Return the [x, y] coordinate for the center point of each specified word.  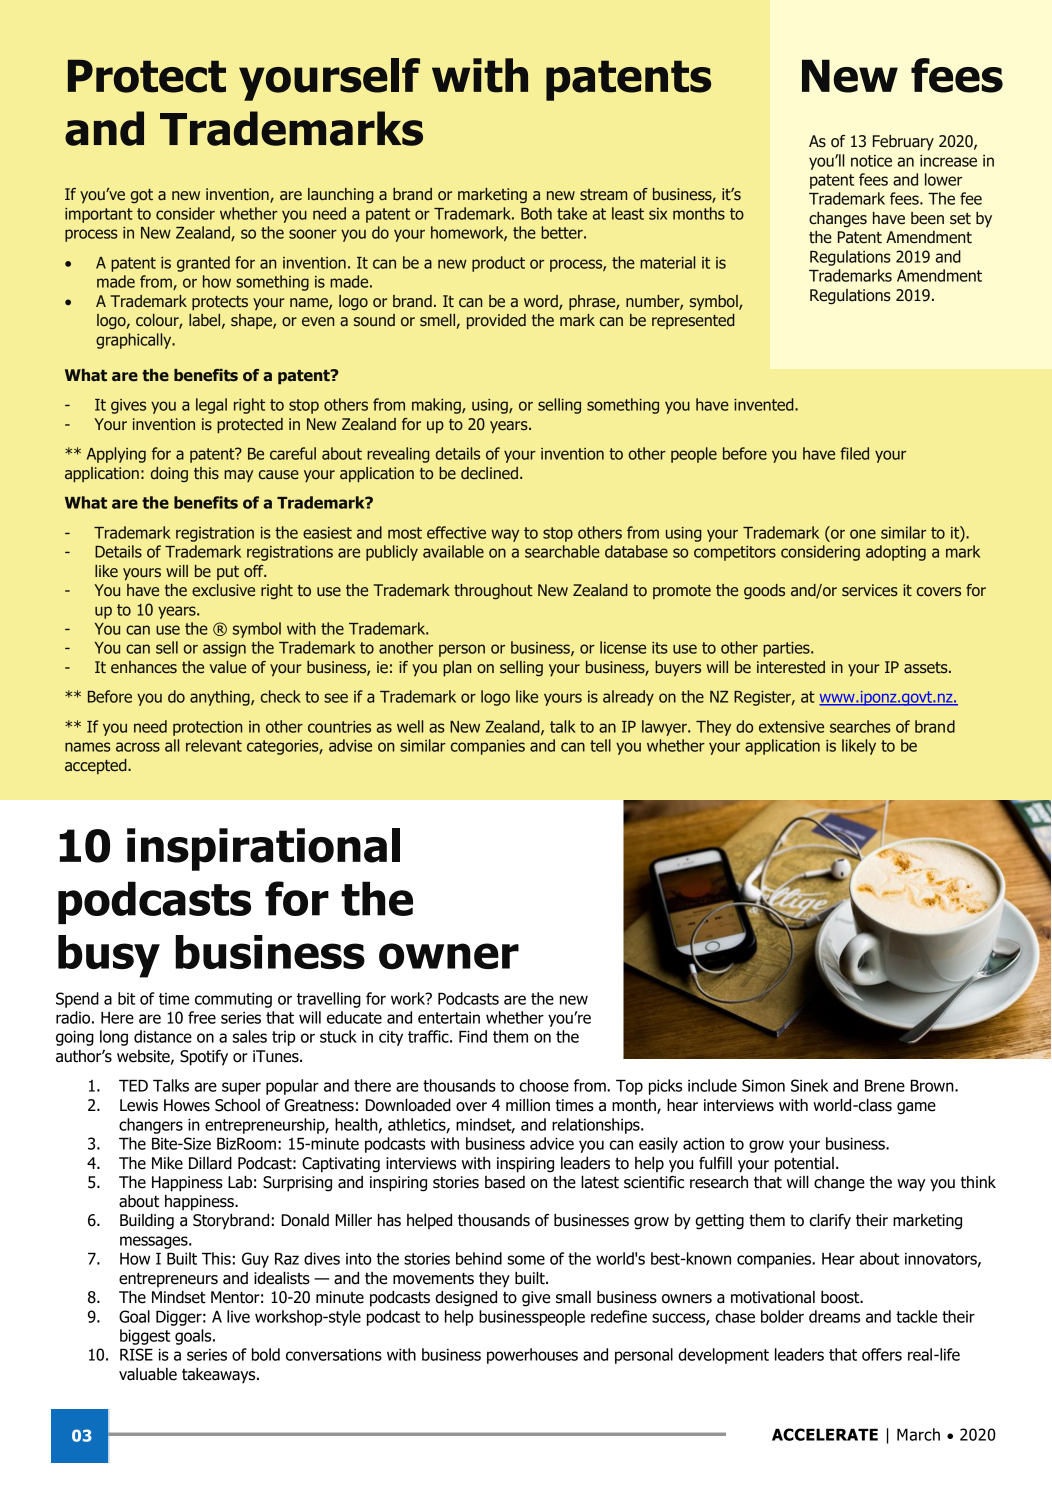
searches [860, 726]
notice [871, 161]
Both [536, 213]
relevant [214, 745]
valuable [148, 1374]
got [142, 196]
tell [600, 745]
